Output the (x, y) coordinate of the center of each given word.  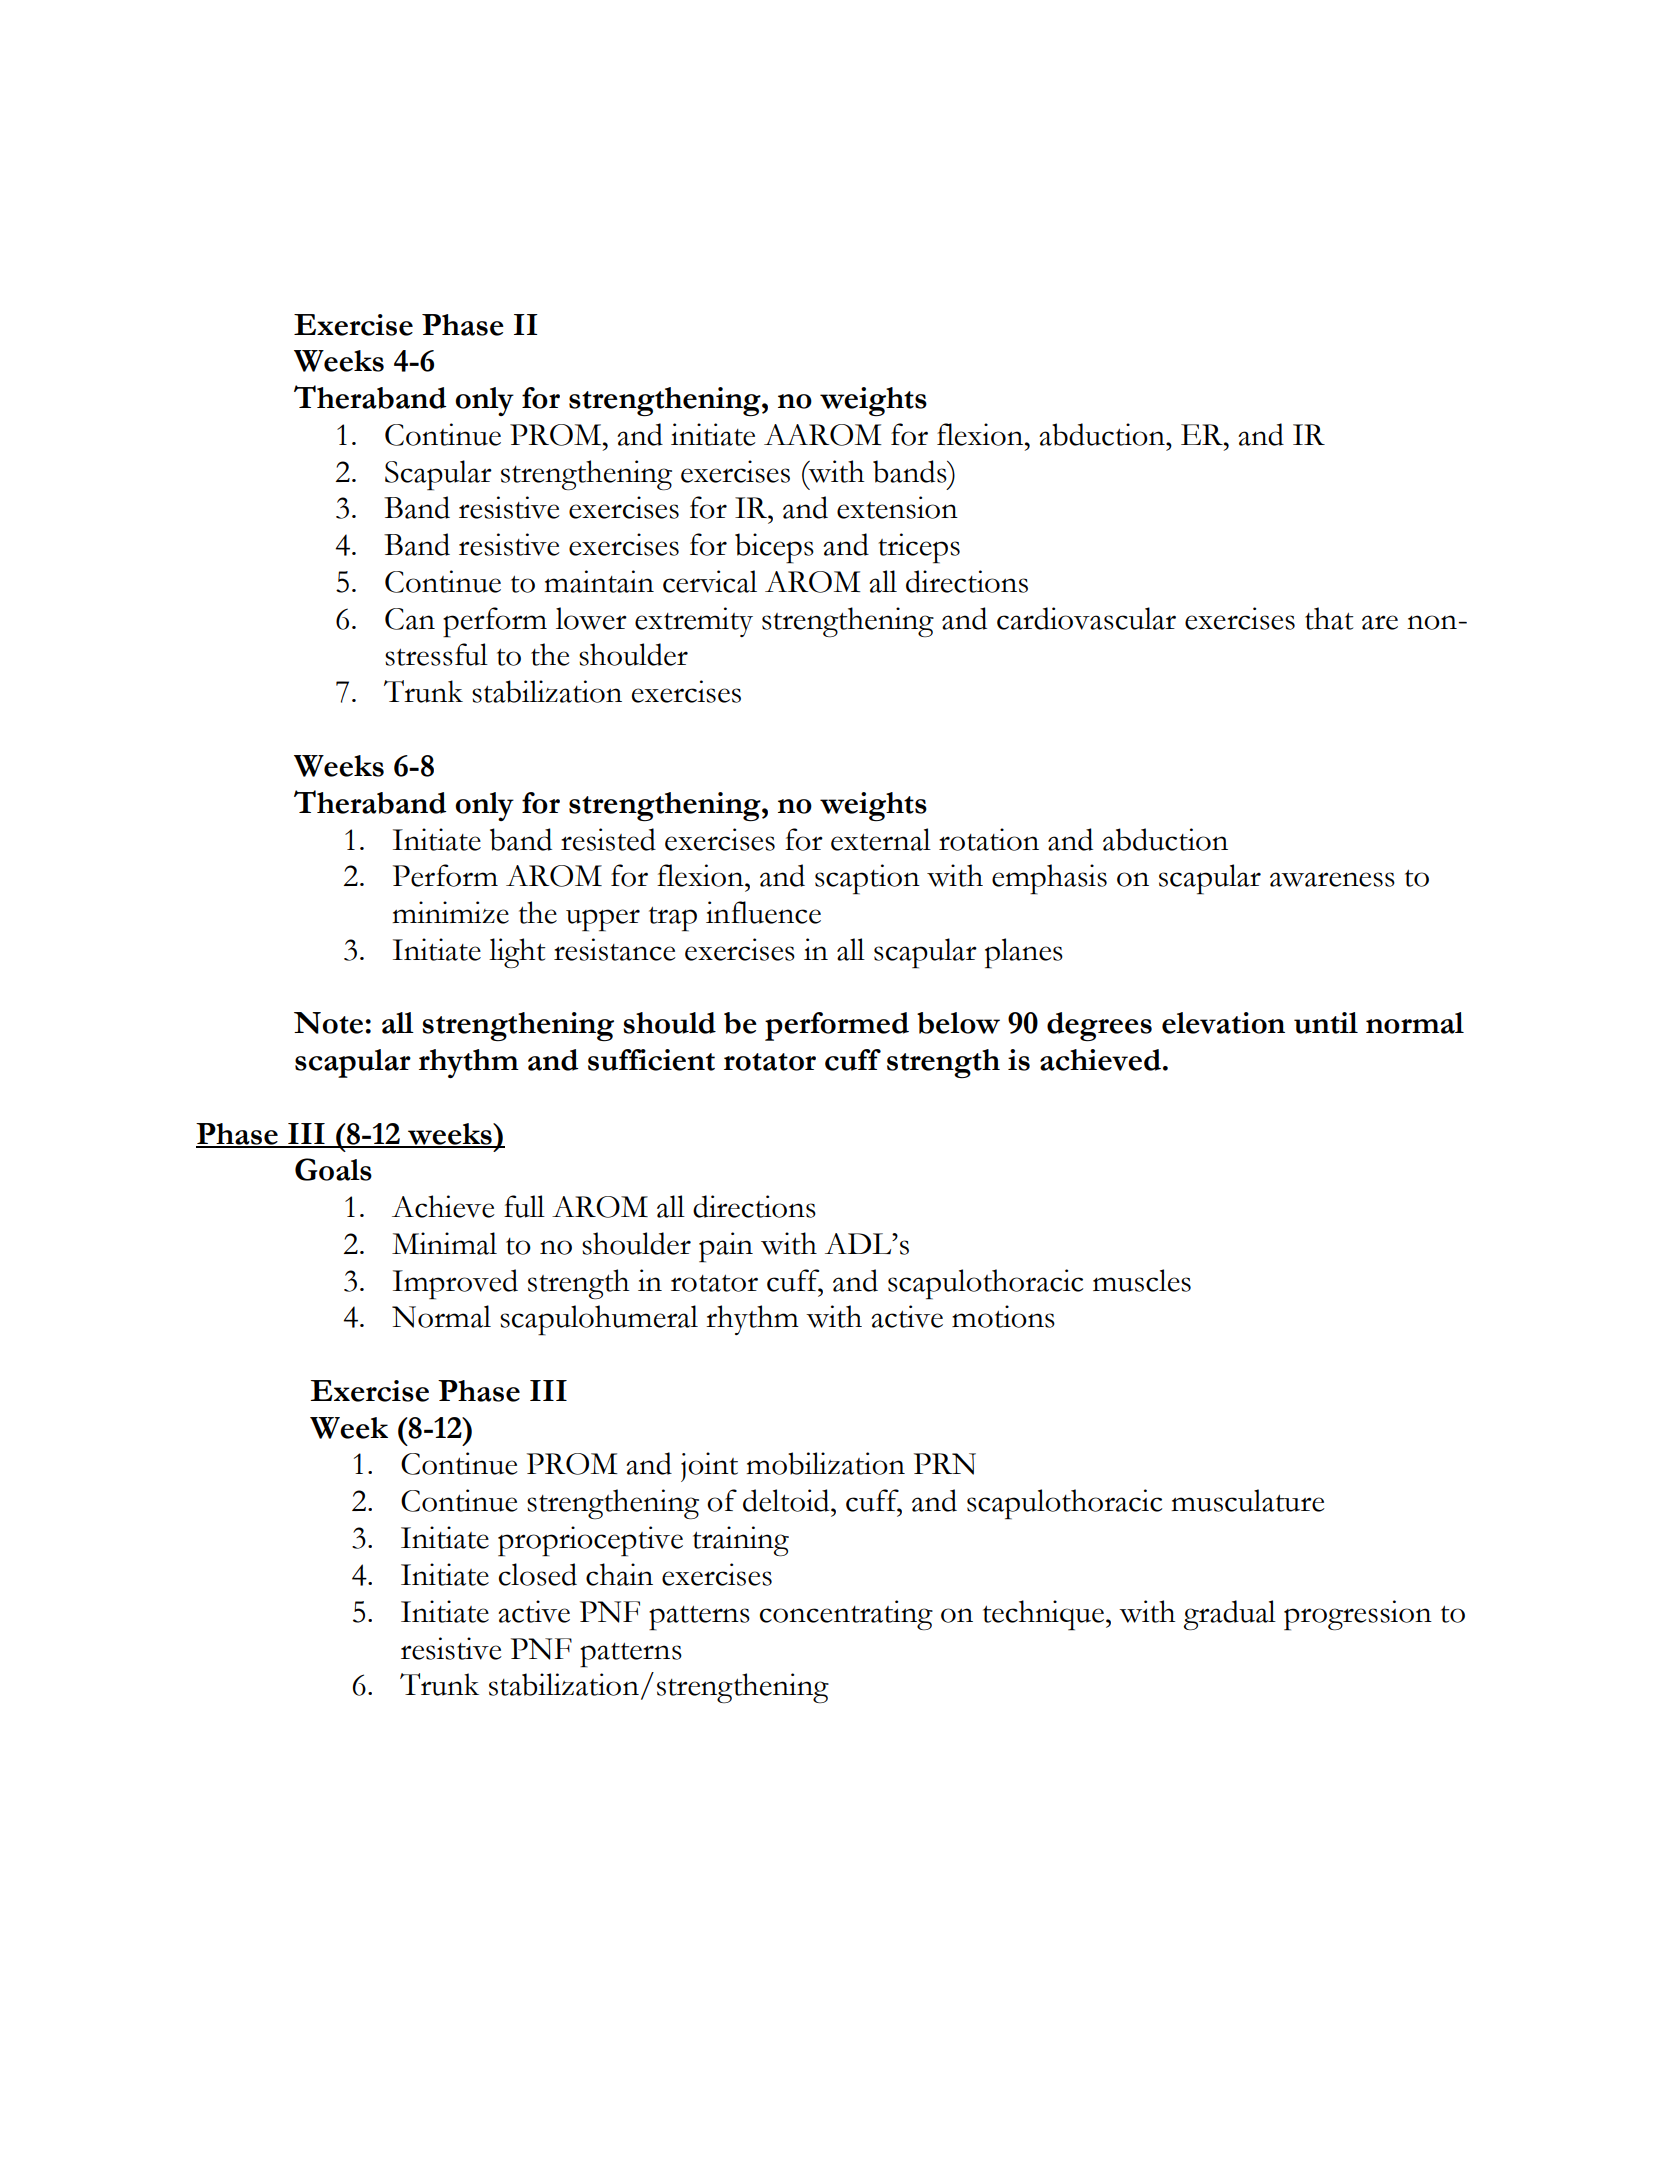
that (1329, 618)
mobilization (825, 1463)
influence (763, 912)
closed (538, 1574)
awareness (1332, 879)
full (524, 1206)
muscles (1142, 1280)
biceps (774, 548)
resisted (608, 839)
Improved (455, 1284)
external (881, 839)
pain (726, 1247)
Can (410, 619)
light (517, 953)
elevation (1223, 1023)
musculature (1248, 1500)
